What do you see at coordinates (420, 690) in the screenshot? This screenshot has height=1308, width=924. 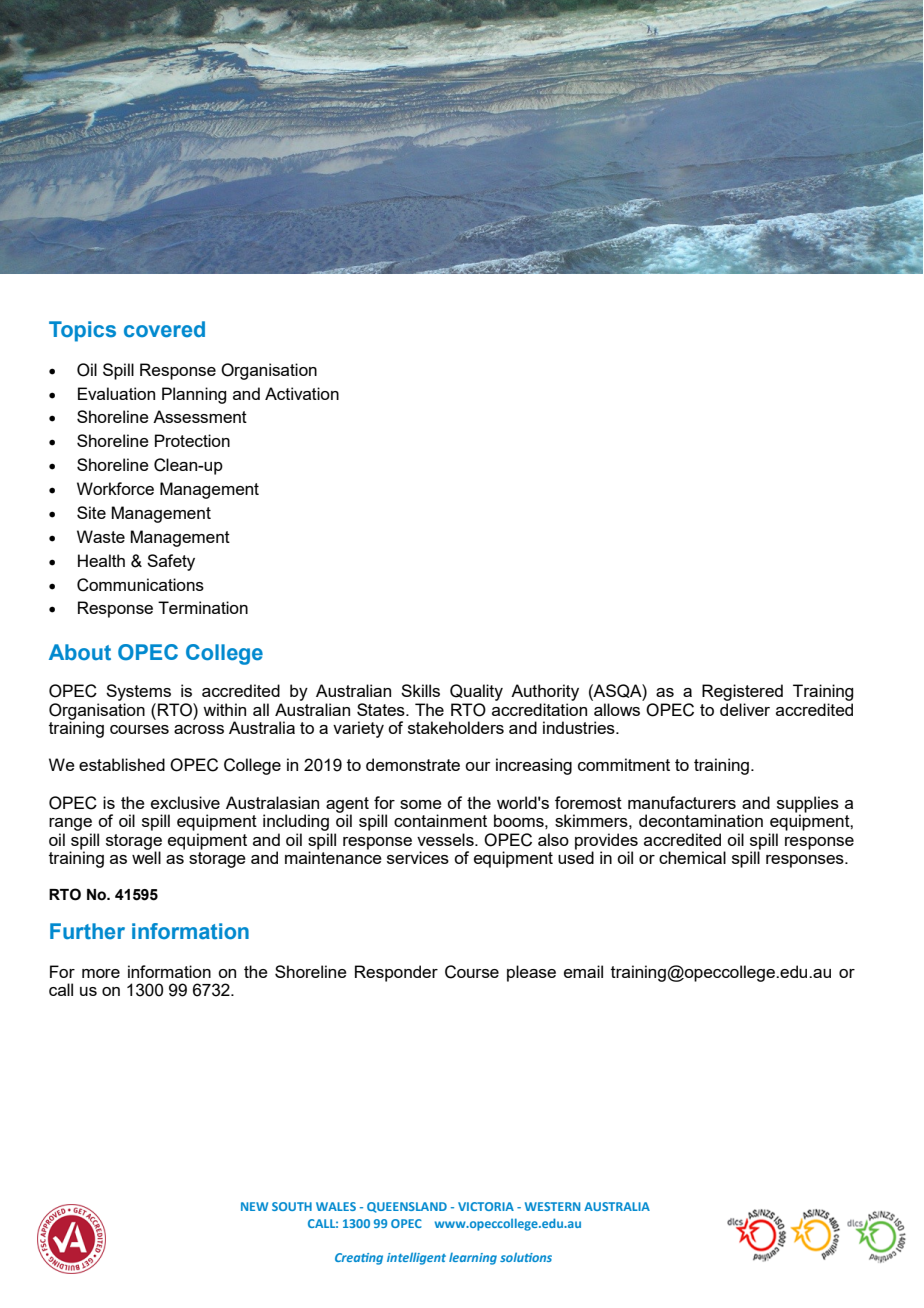 I see `Skills` at bounding box center [420, 690].
